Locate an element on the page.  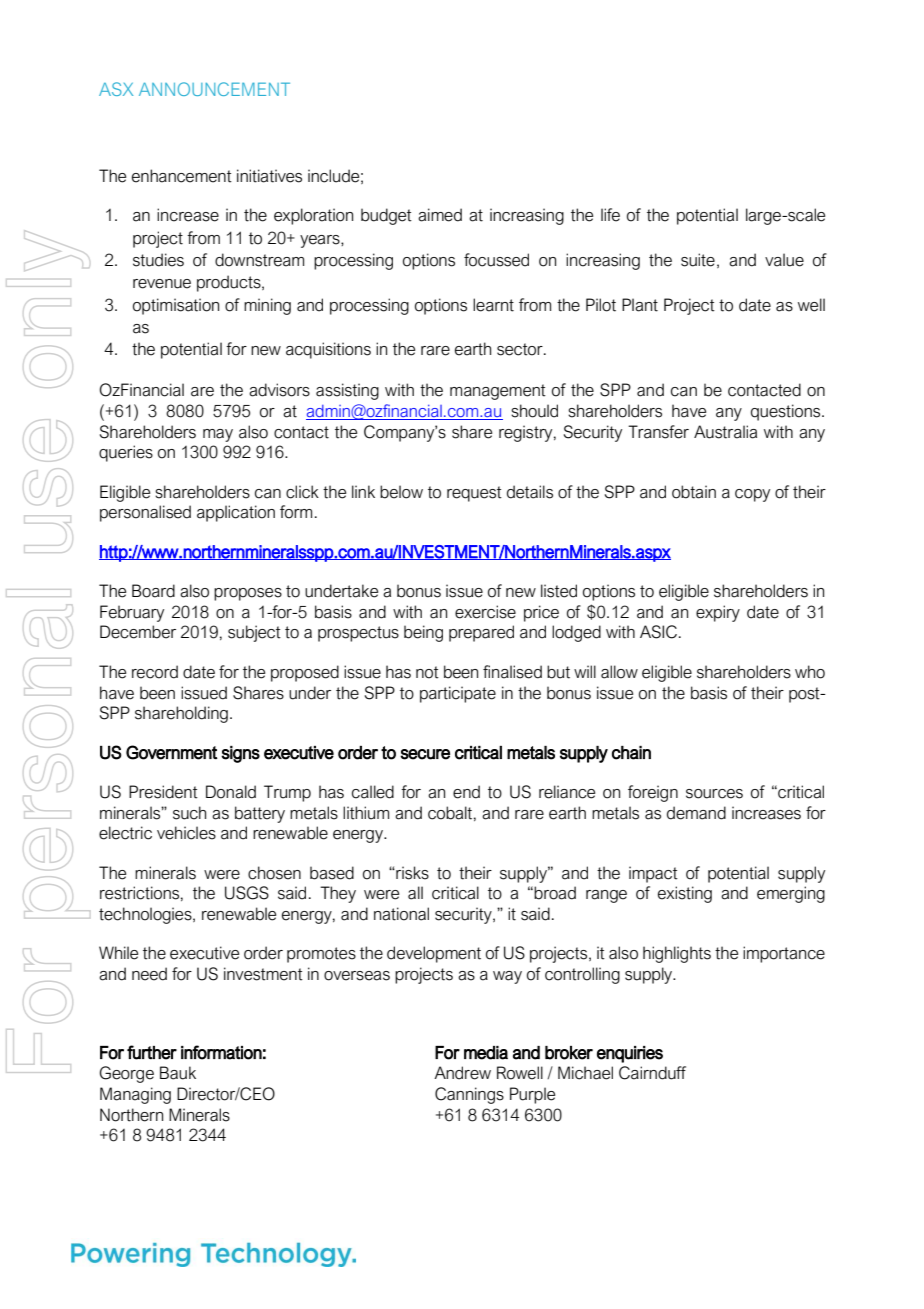
proposes is located at coordinates (248, 594).
